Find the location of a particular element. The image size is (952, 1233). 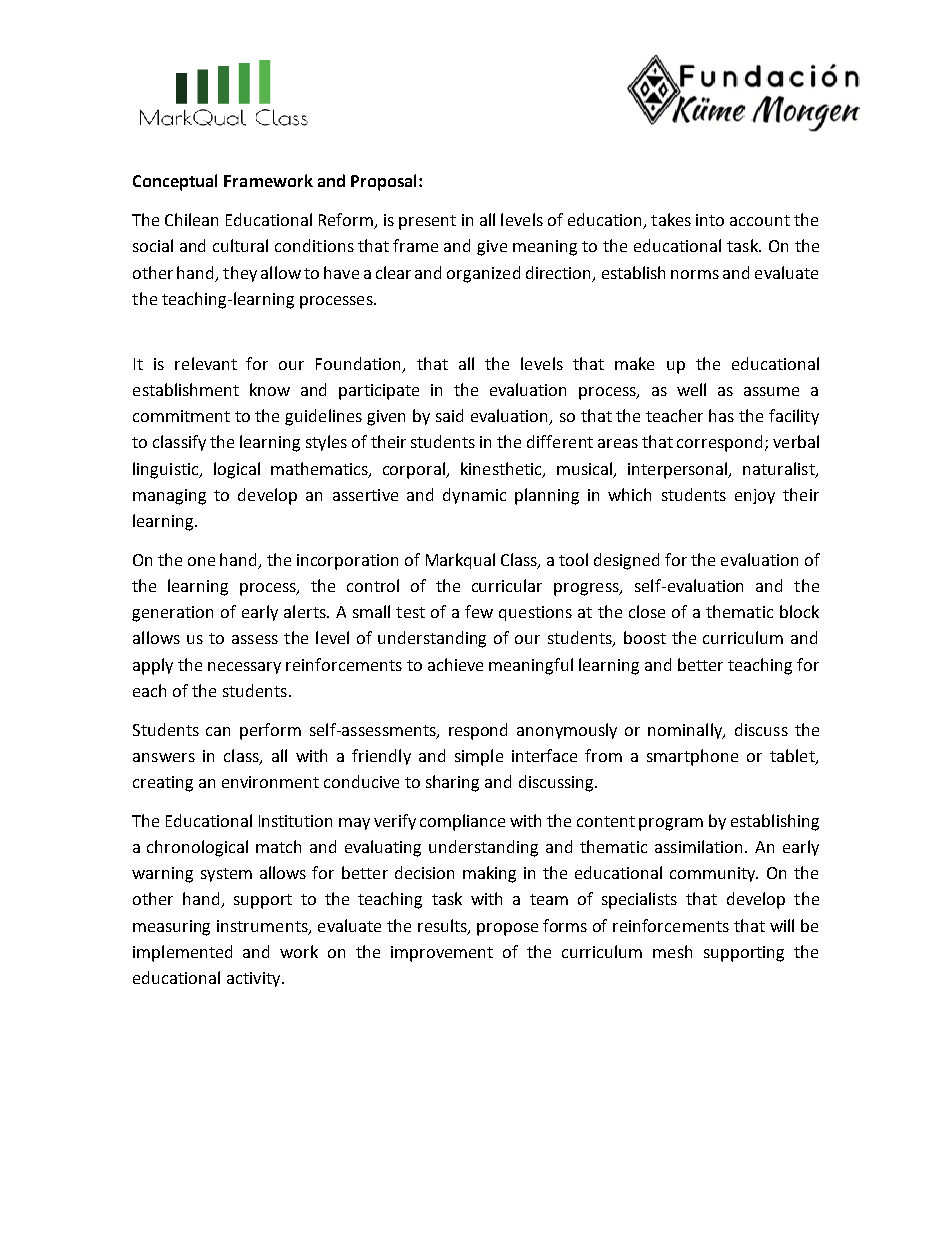

managing is located at coordinates (169, 497).
